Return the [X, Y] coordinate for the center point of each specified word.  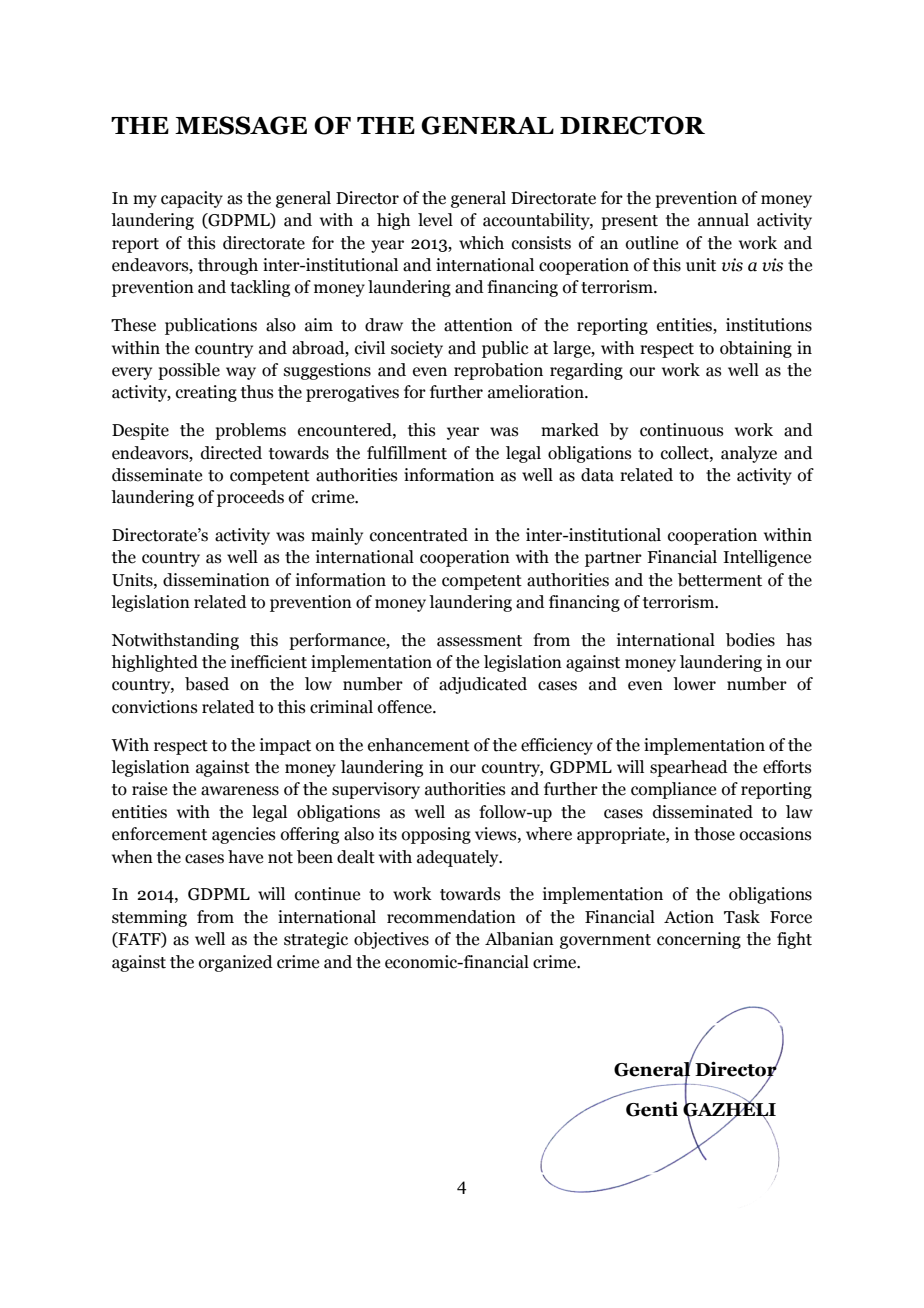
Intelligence [767, 558]
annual [723, 220]
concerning [699, 940]
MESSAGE [241, 125]
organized [236, 963]
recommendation [451, 917]
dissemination [216, 580]
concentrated [419, 535]
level [435, 220]
